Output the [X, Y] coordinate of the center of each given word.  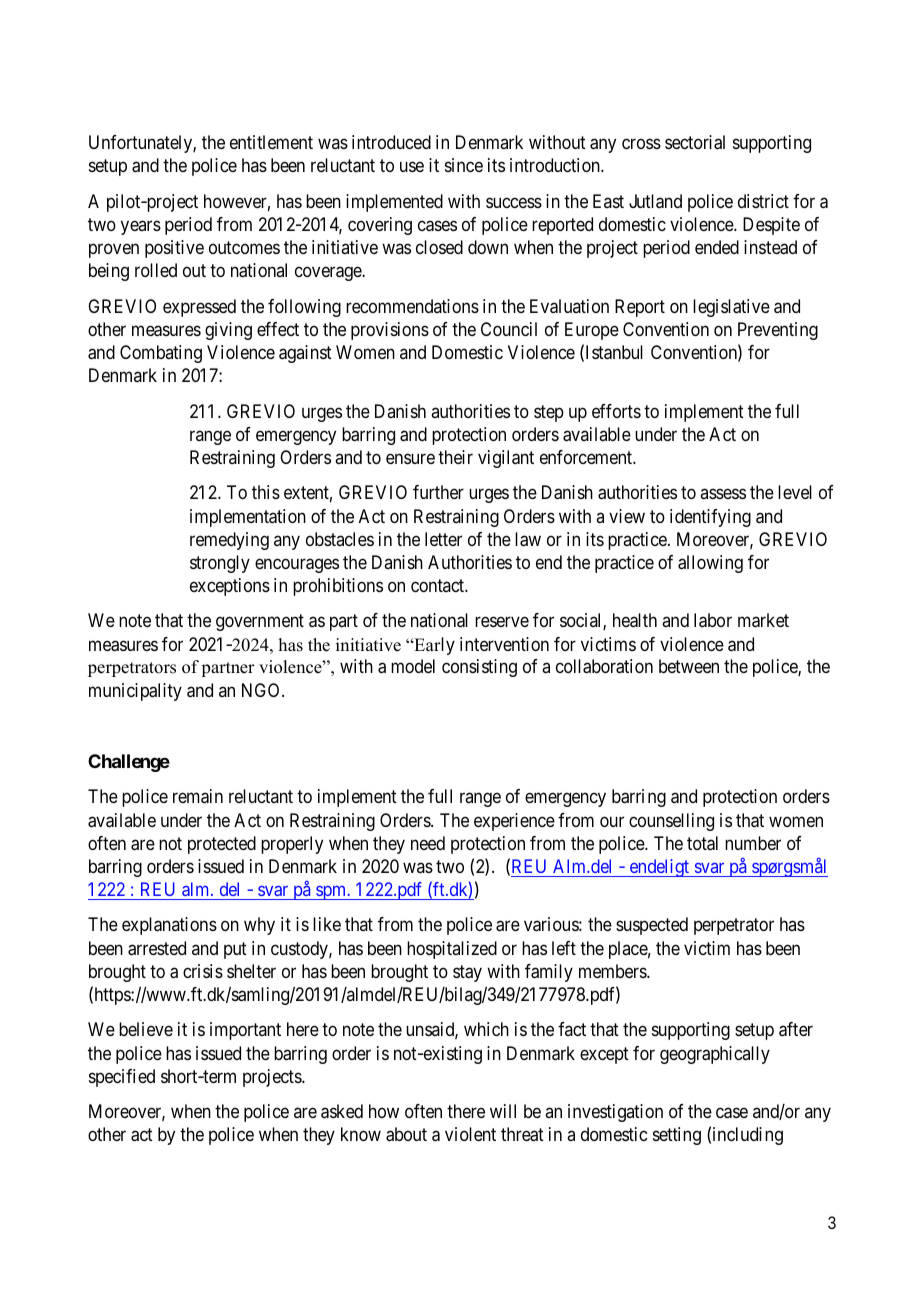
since [464, 165]
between [689, 666]
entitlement [271, 142]
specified [122, 1078]
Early [433, 646]
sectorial [695, 142]
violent [470, 1134]
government [260, 622]
